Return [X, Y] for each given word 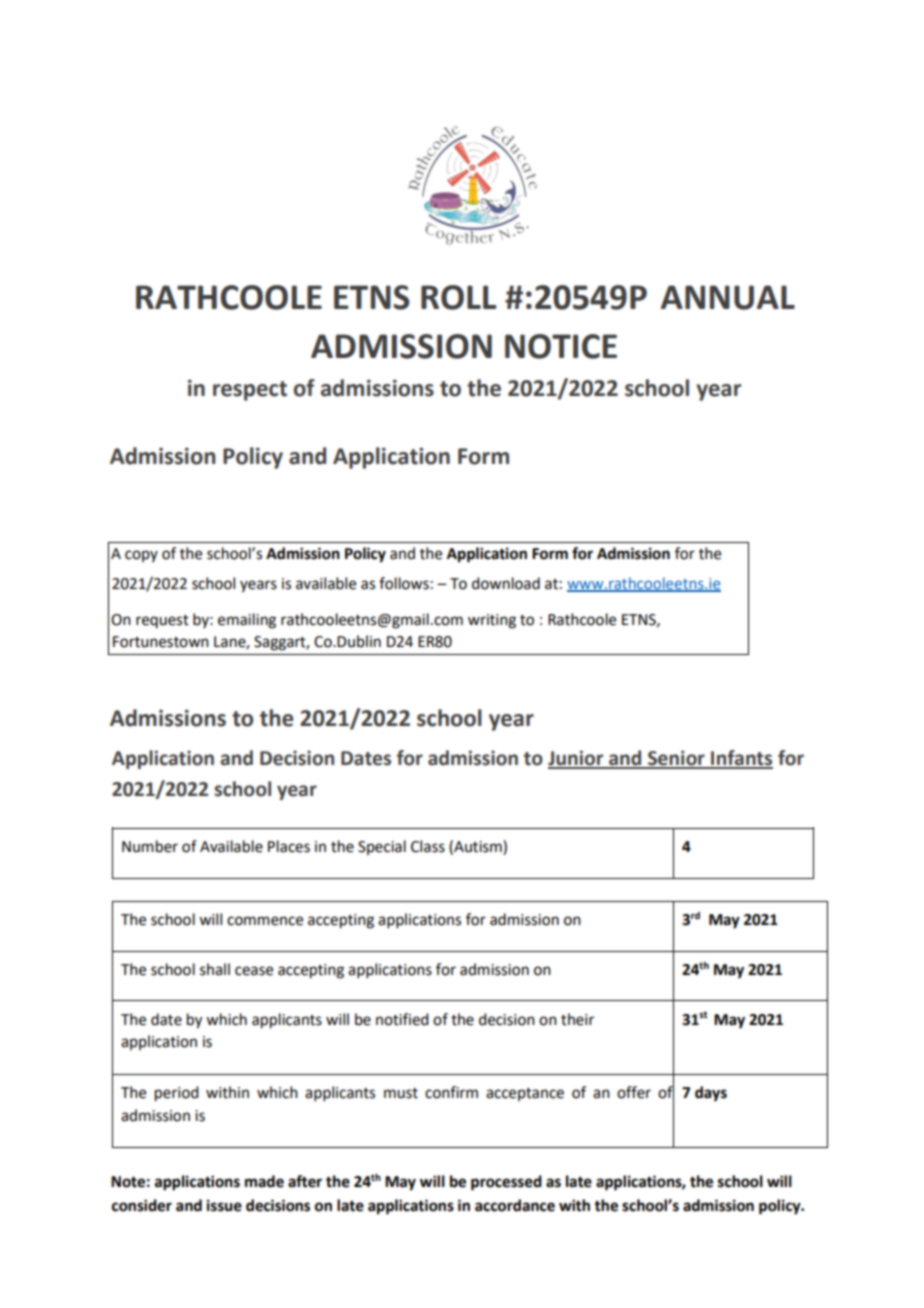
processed [506, 1183]
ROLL [458, 297]
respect [250, 391]
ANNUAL [728, 297]
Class [428, 846]
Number [150, 846]
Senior [676, 759]
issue [224, 1205]
